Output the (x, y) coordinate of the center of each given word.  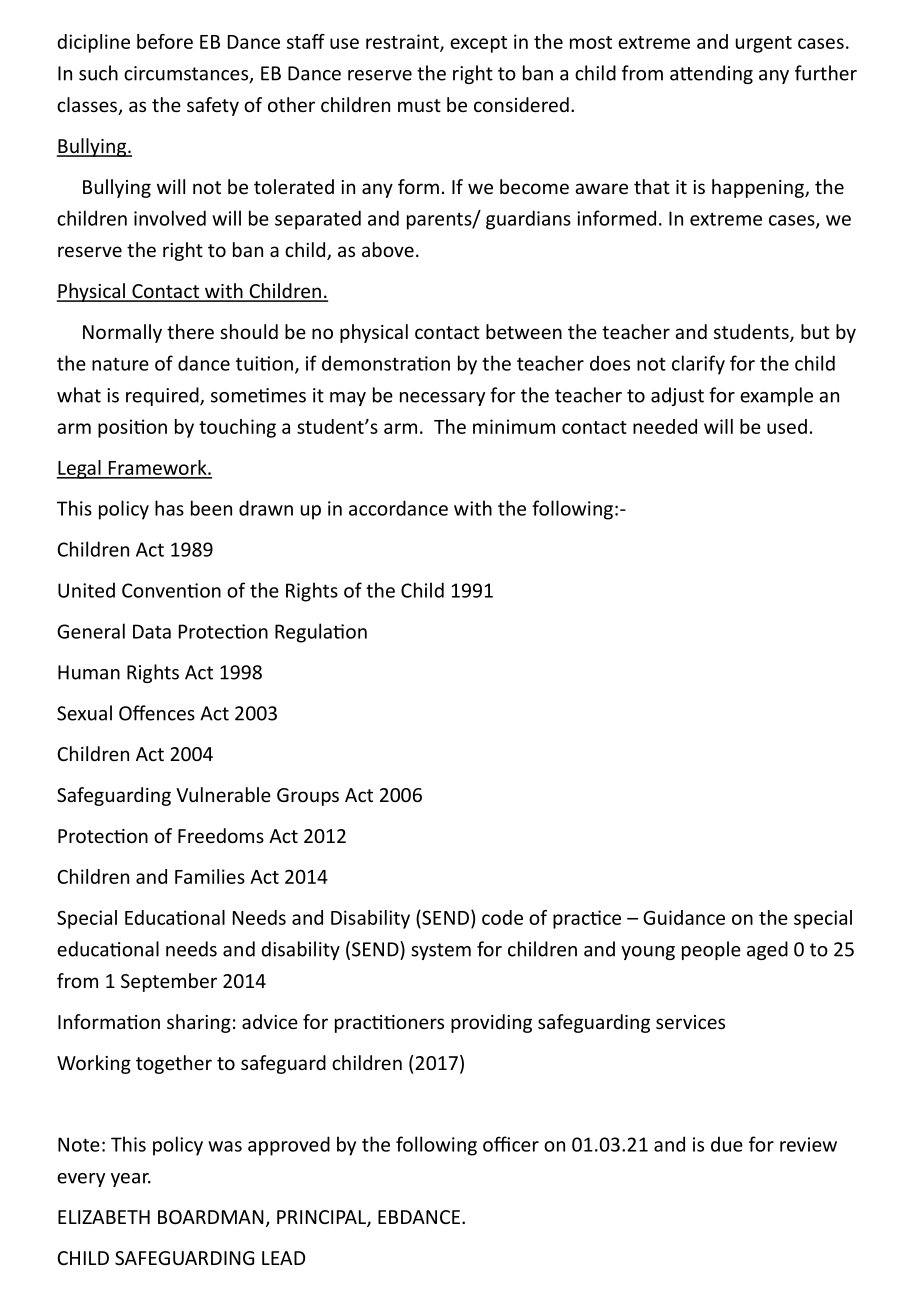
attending (711, 74)
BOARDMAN (211, 1217)
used (787, 426)
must (419, 105)
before (165, 41)
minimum (514, 426)
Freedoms (221, 835)
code (502, 917)
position (132, 428)
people (711, 950)
